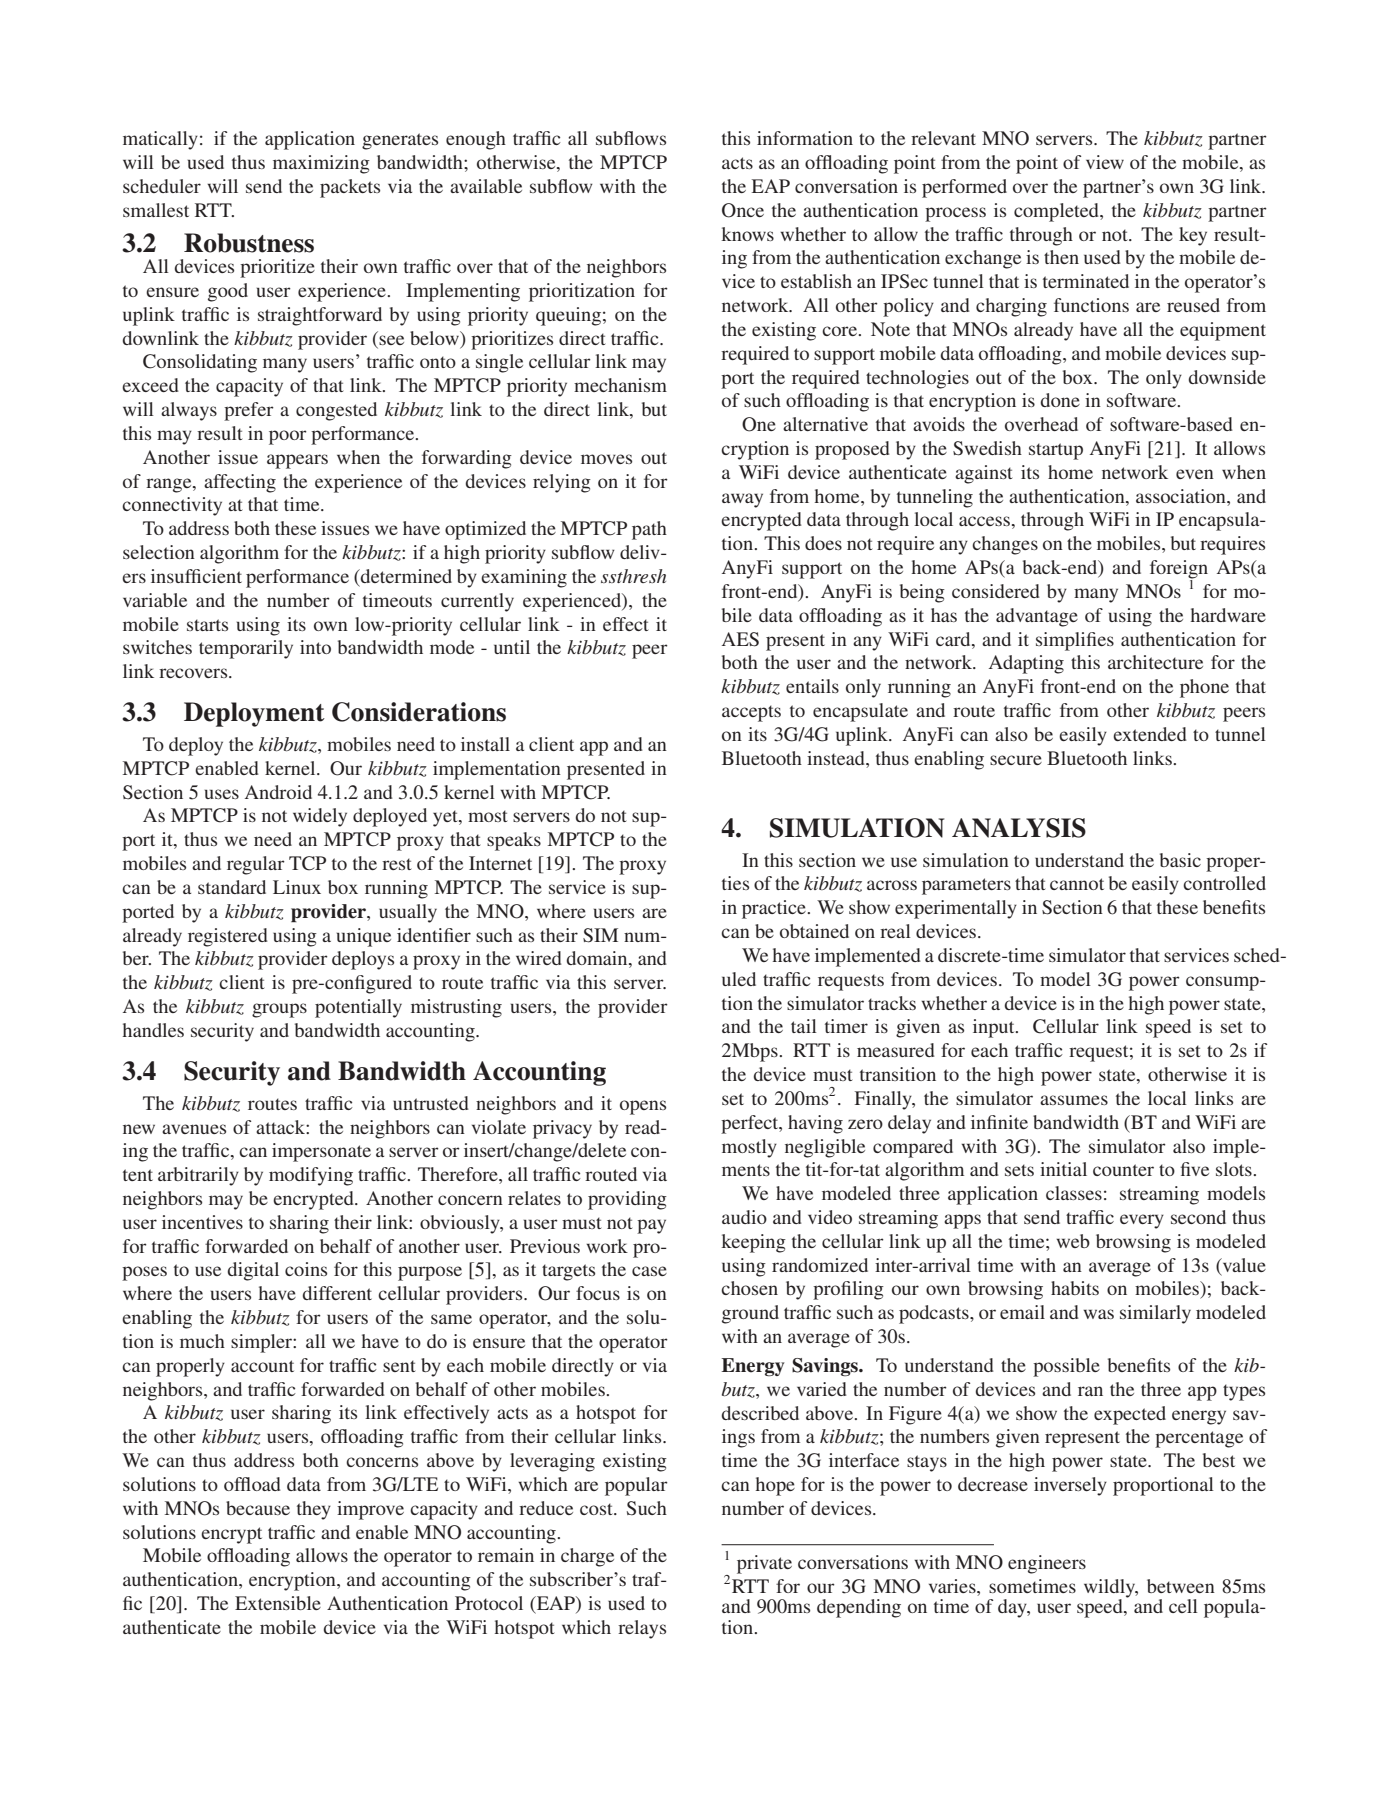 This document has width=1394, height=1804. I want to click on assumes, so click(1074, 1100).
